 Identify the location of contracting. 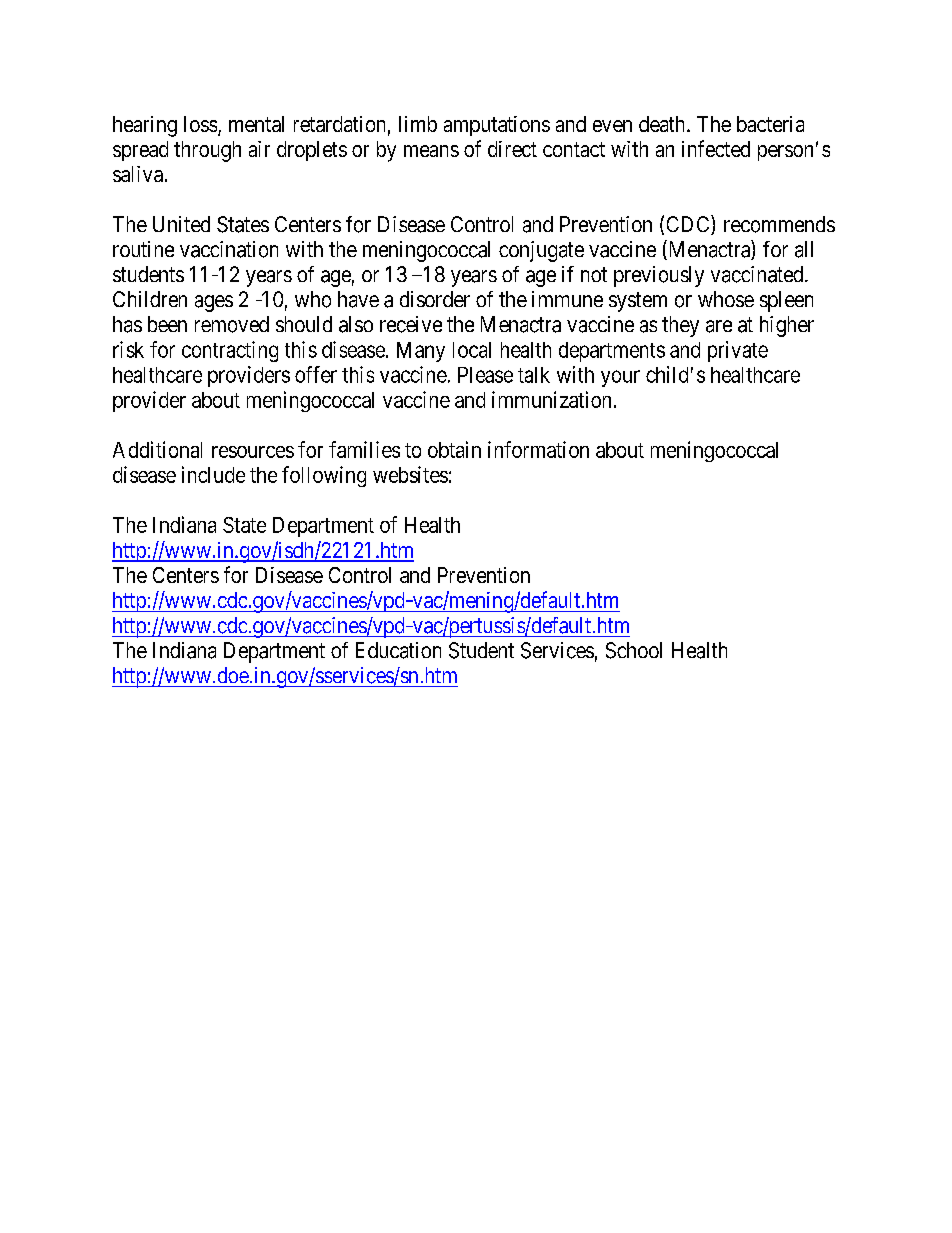
(230, 351).
